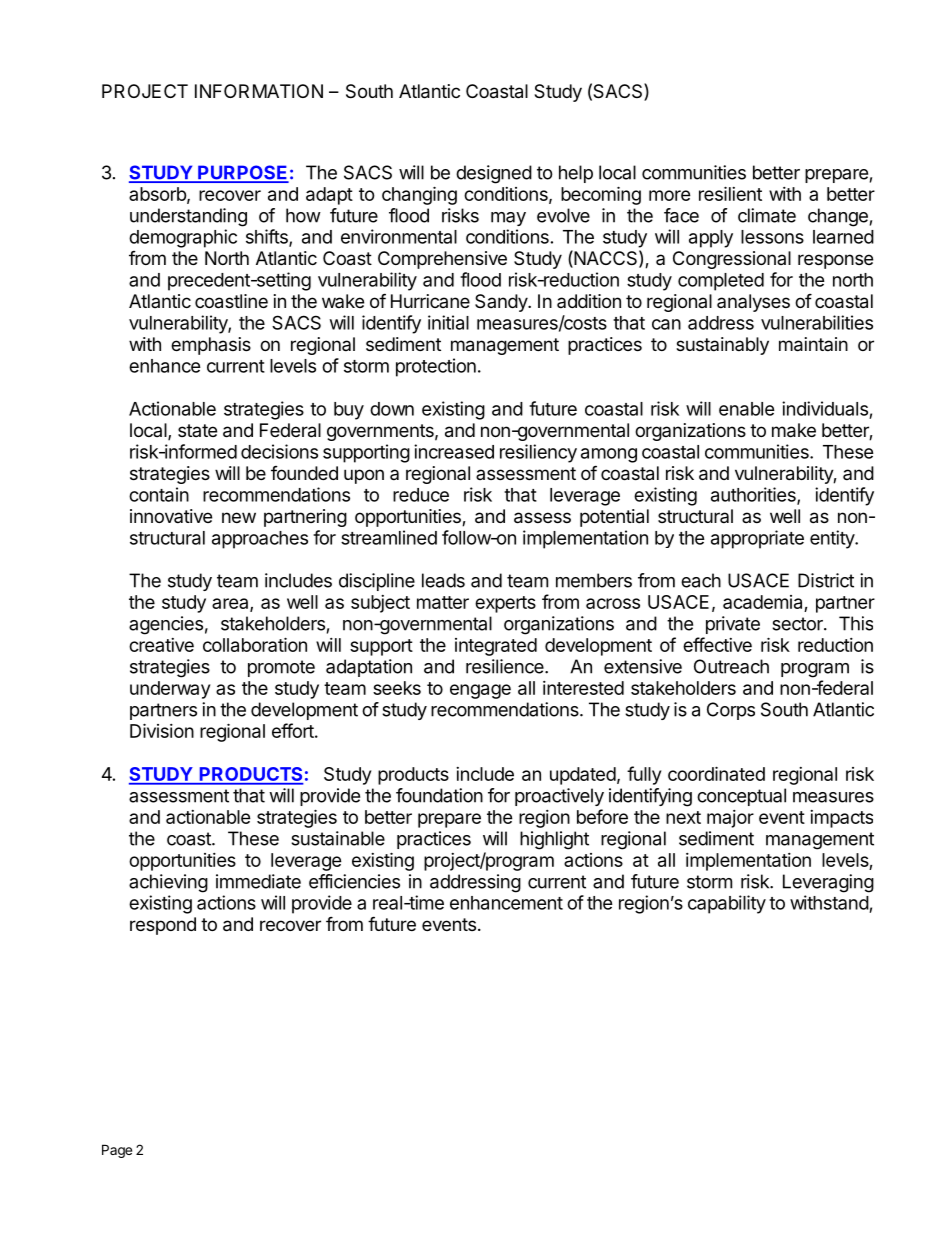  What do you see at coordinates (354, 881) in the document?
I see `efficiencies` at bounding box center [354, 881].
